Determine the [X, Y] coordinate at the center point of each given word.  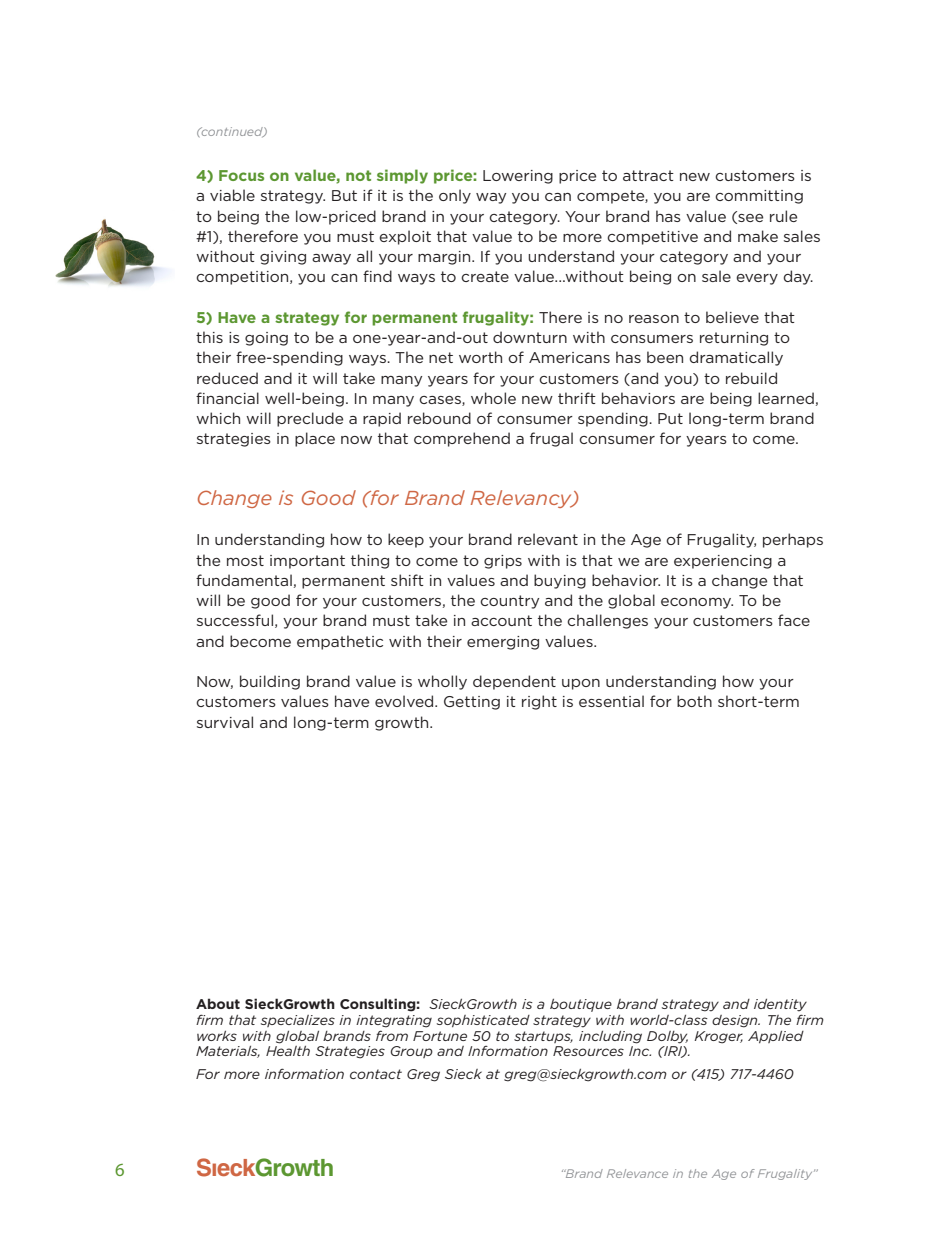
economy [697, 603]
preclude [310, 419]
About [218, 1003]
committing [759, 197]
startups [543, 1037]
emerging [503, 643]
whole [493, 398]
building [270, 682]
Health [288, 1049]
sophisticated [483, 1021]
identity [780, 1005]
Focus [241, 175]
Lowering [518, 177]
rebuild [751, 378]
